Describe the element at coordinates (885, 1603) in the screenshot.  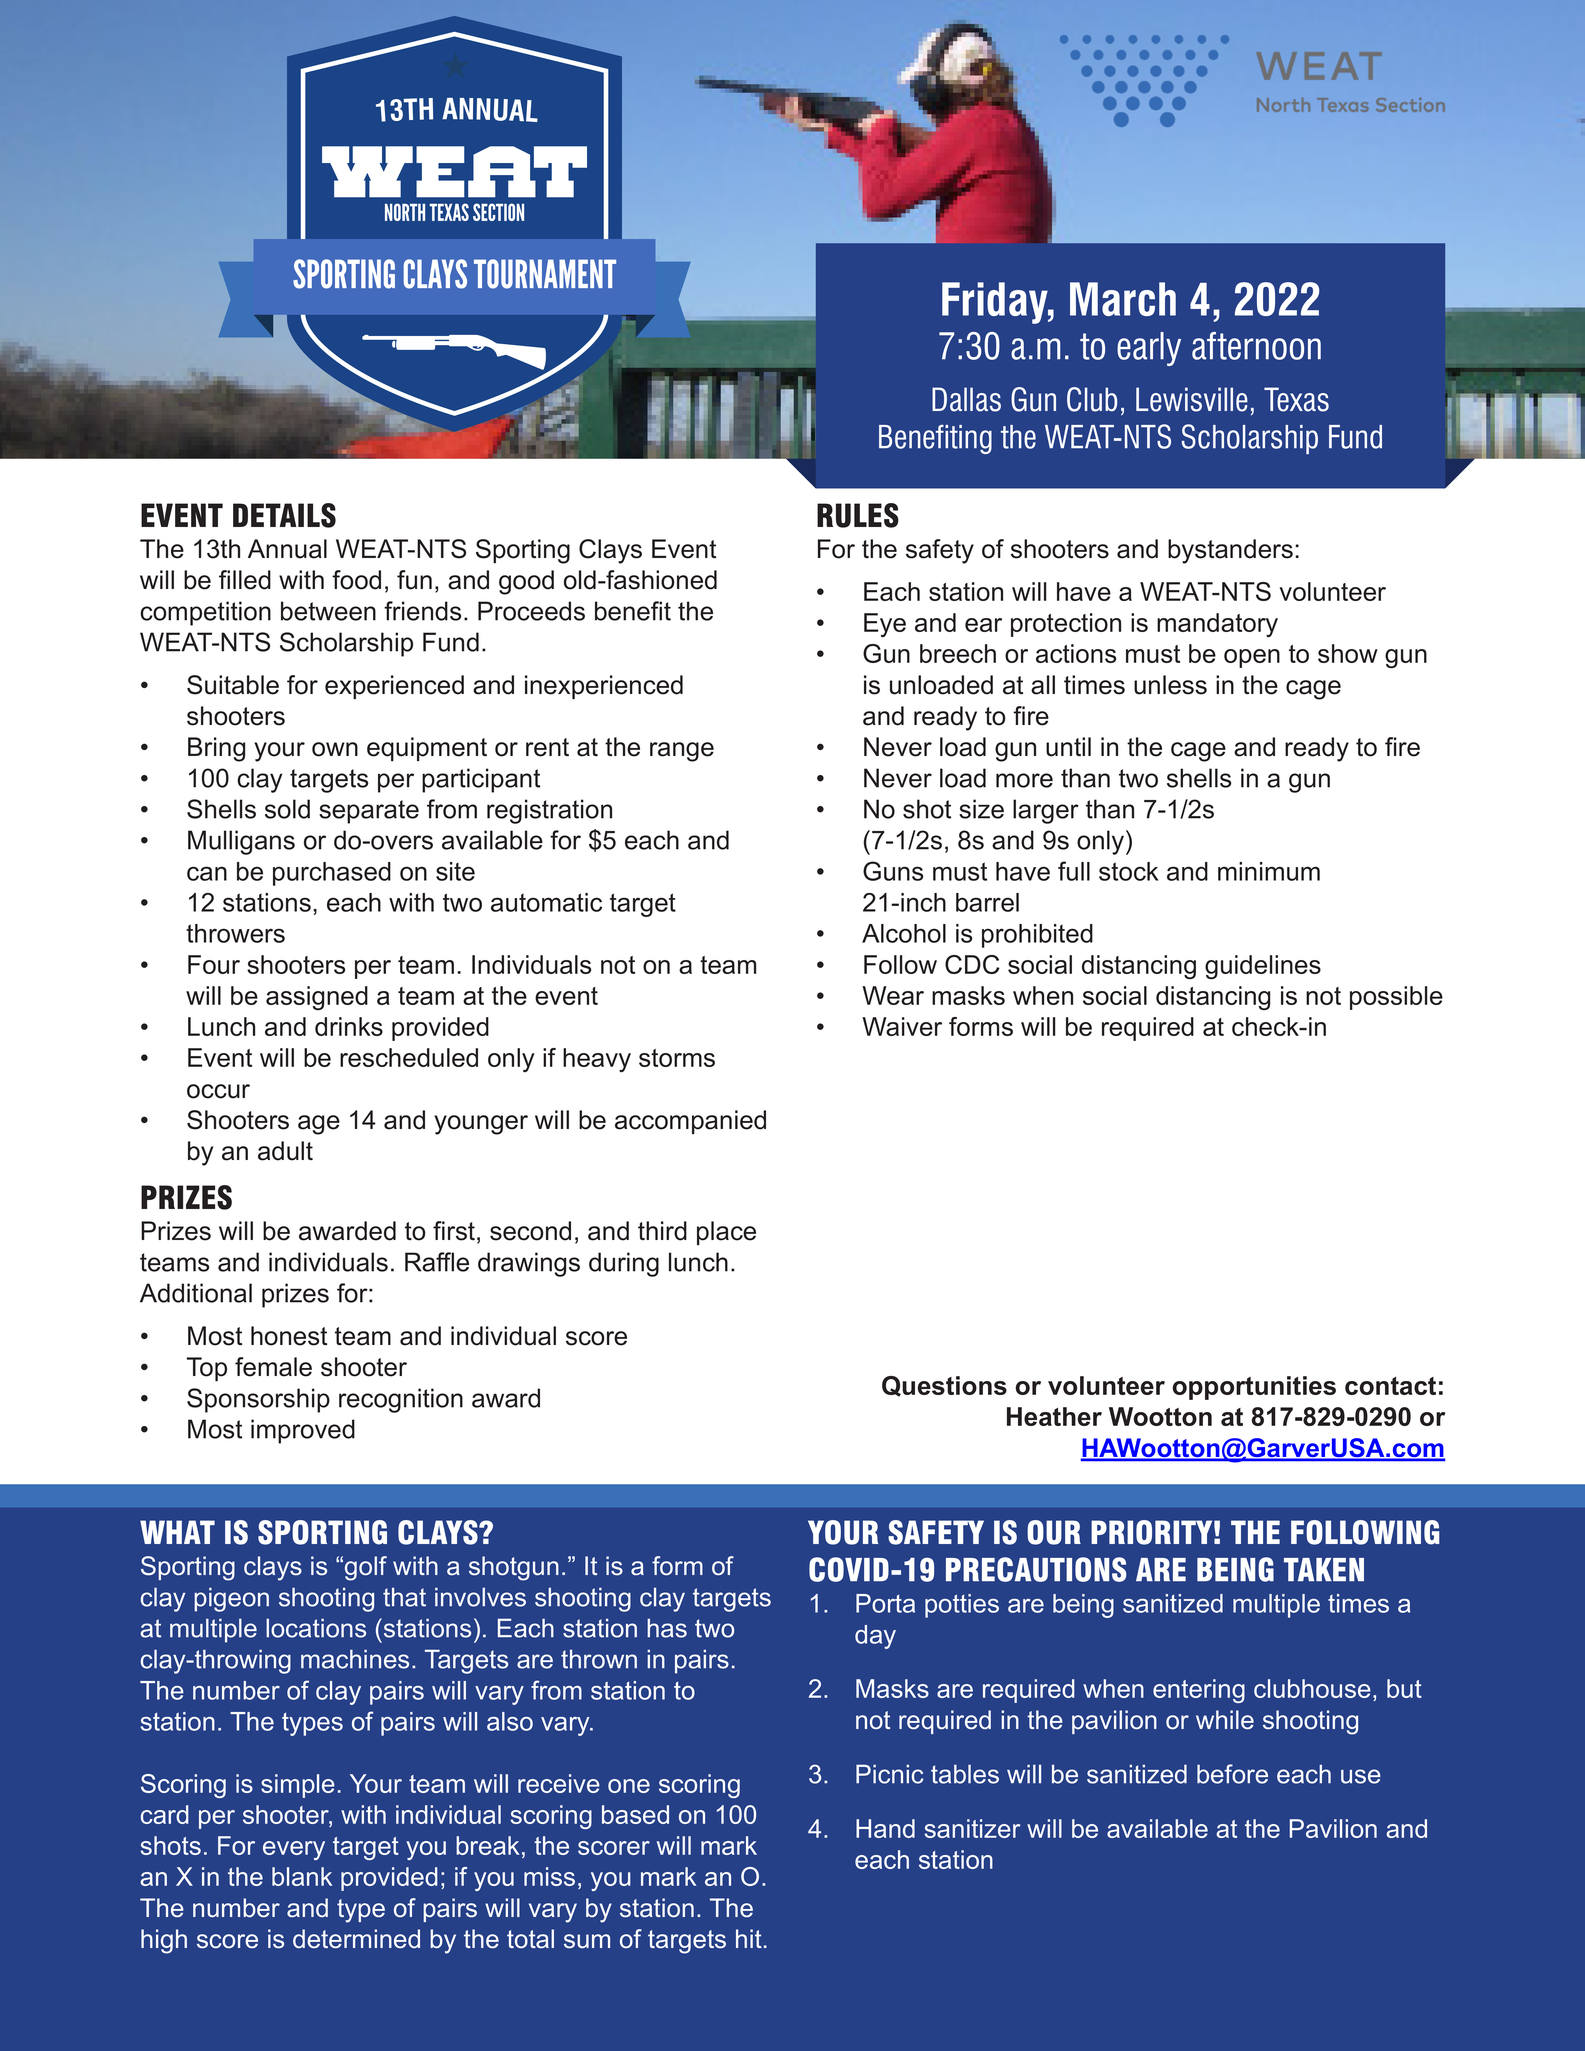
I see `Porta` at that location.
